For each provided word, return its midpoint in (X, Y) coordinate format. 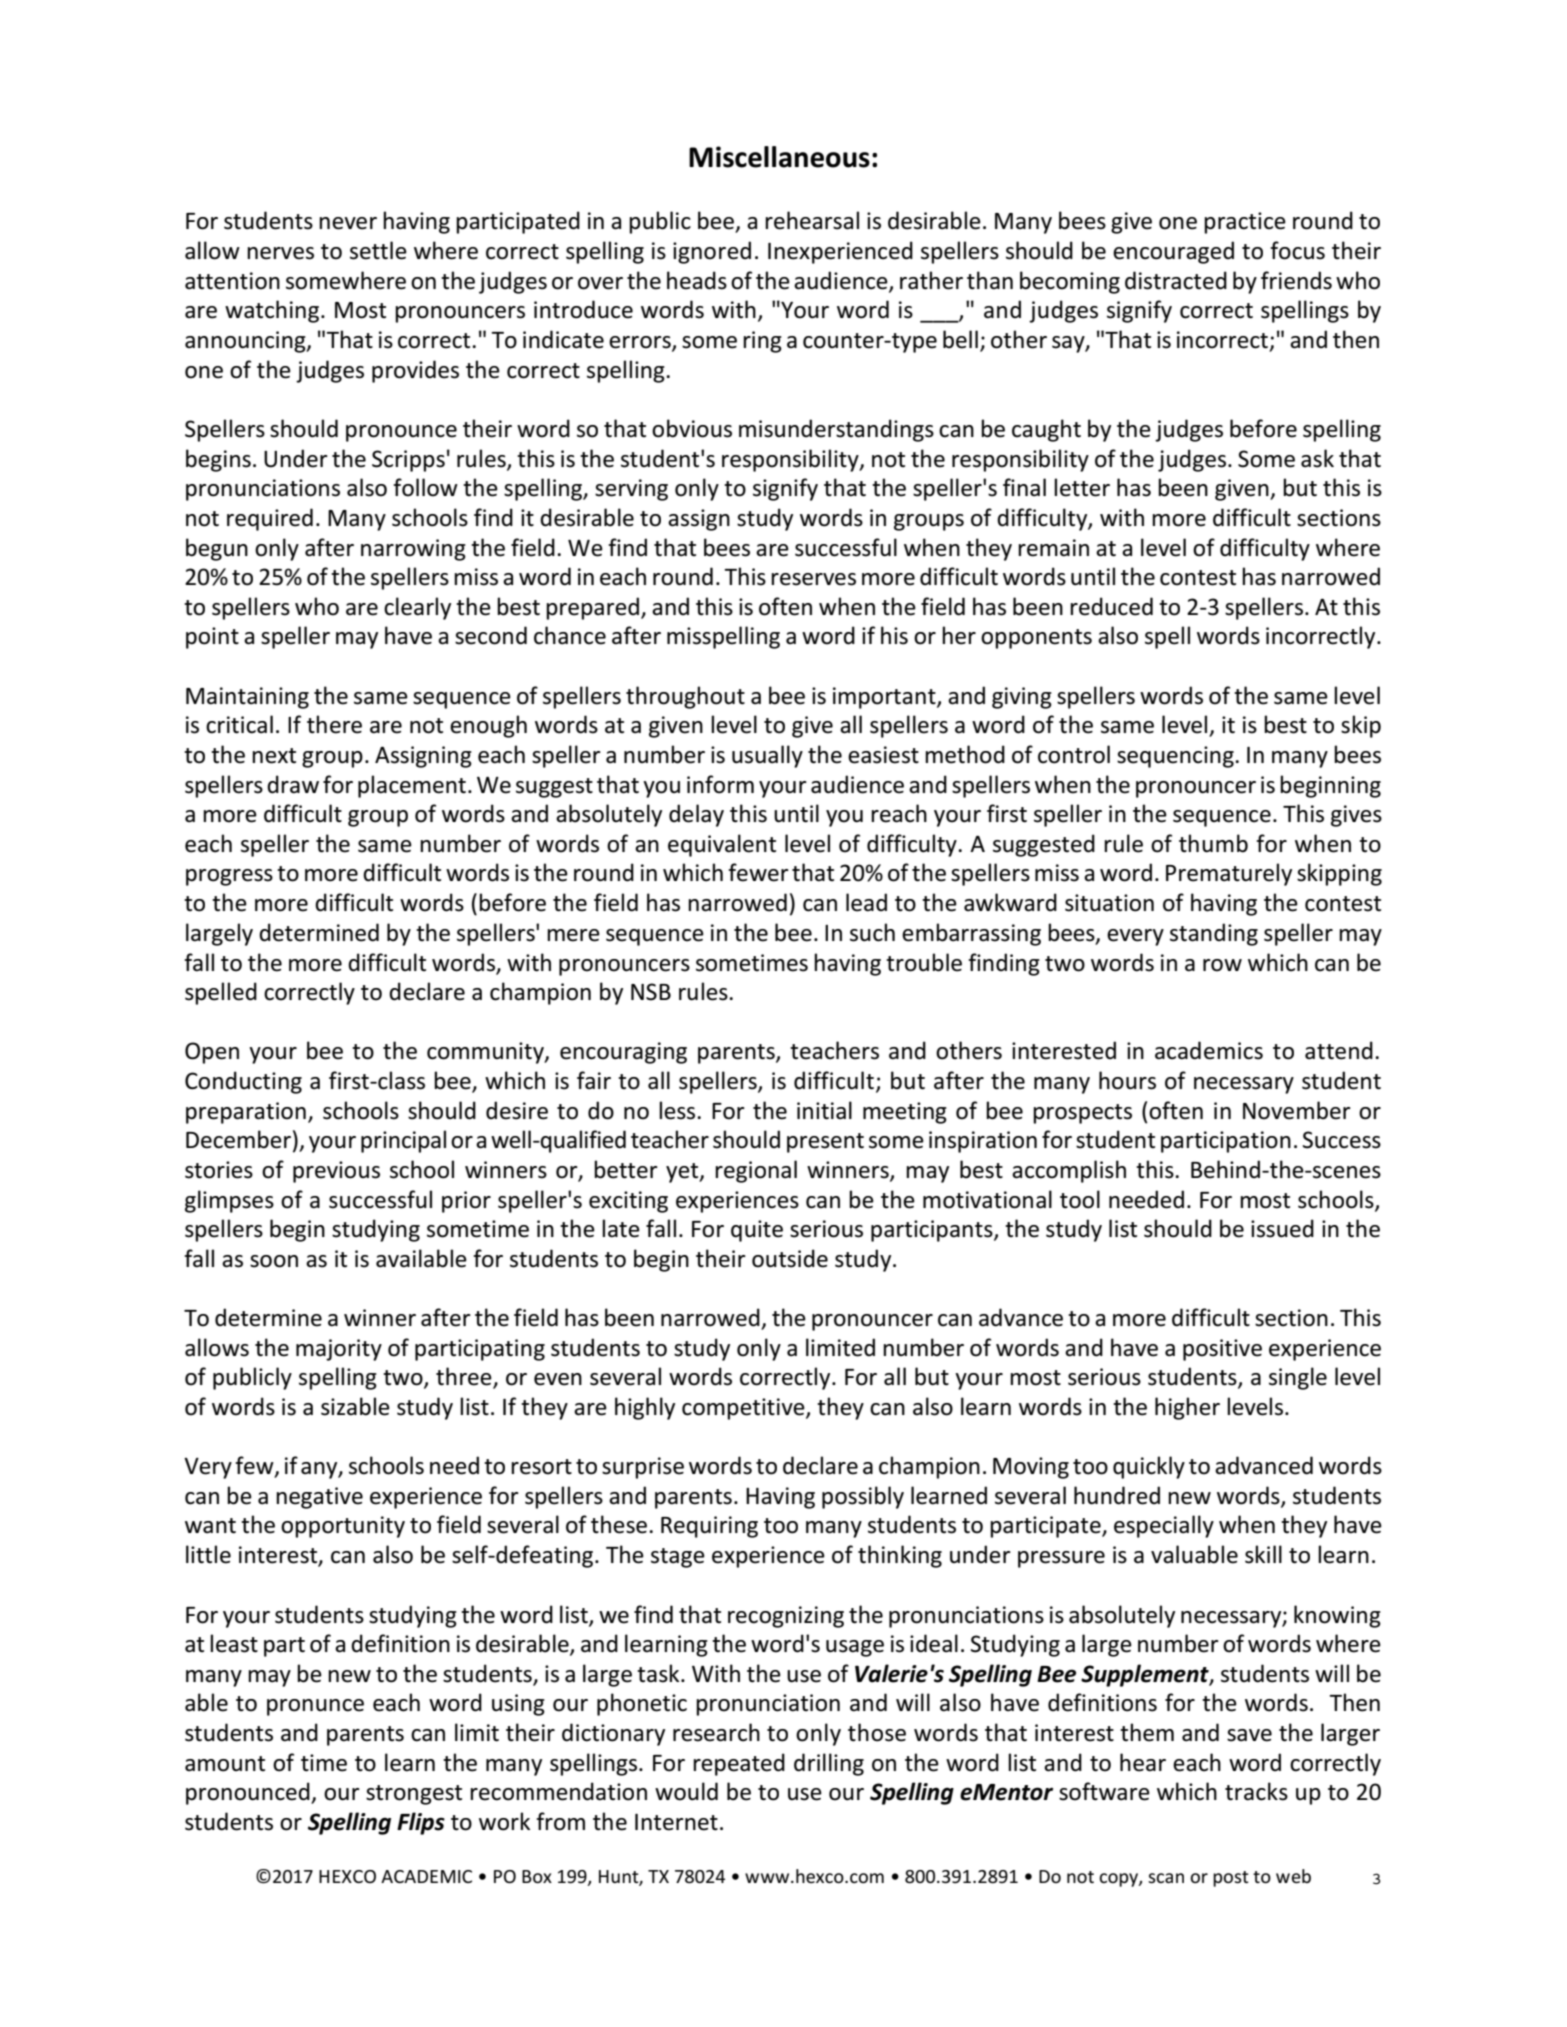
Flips (421, 1823)
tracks (1256, 1791)
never (348, 223)
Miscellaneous (779, 157)
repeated (739, 1764)
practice (1245, 223)
